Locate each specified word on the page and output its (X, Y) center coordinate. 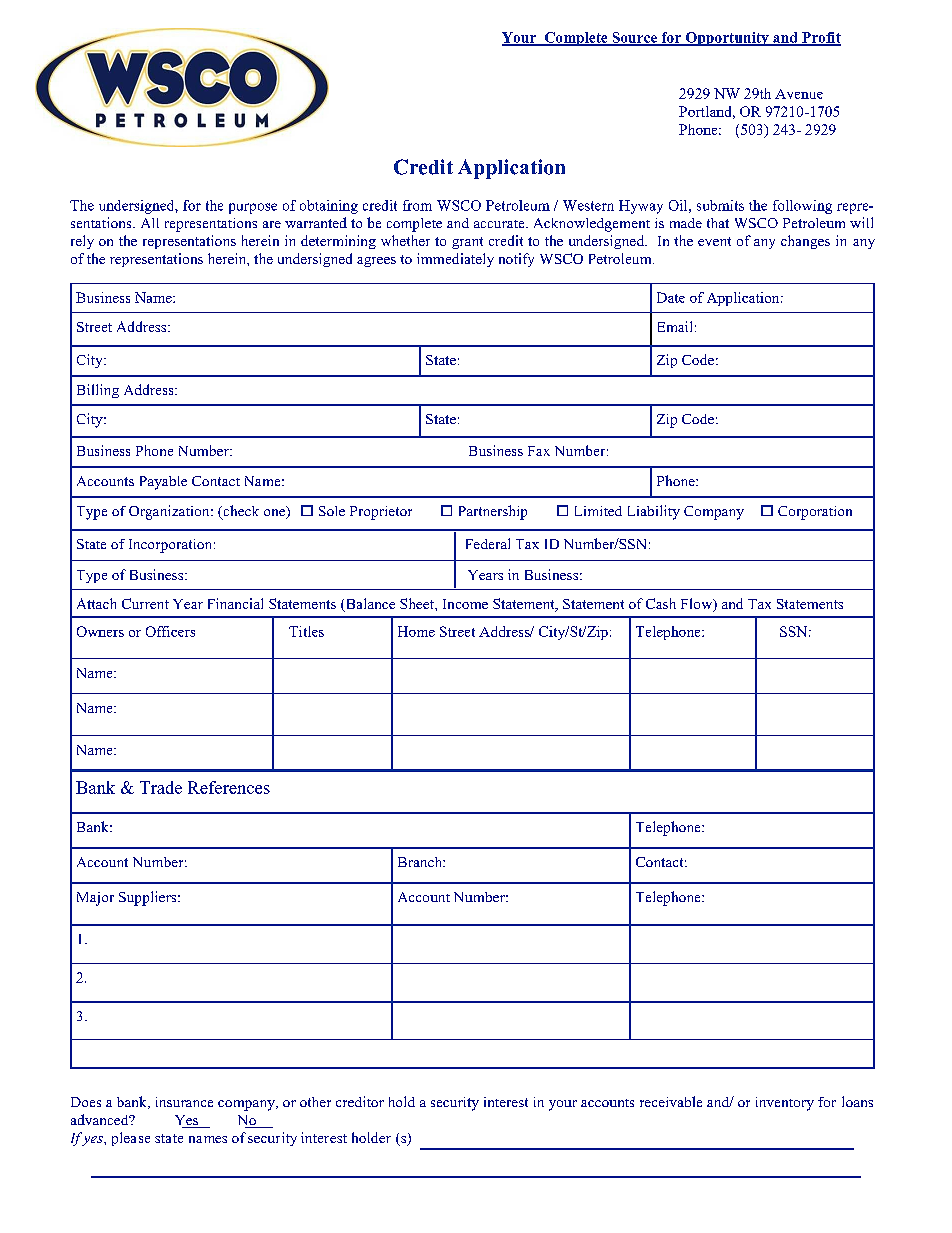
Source (634, 38)
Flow (698, 605)
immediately (455, 260)
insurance (184, 1102)
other (315, 1102)
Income (465, 604)
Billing (98, 391)
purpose (253, 208)
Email (675, 326)
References (229, 787)
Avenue (799, 94)
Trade (161, 787)
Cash (661, 603)
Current (145, 603)
